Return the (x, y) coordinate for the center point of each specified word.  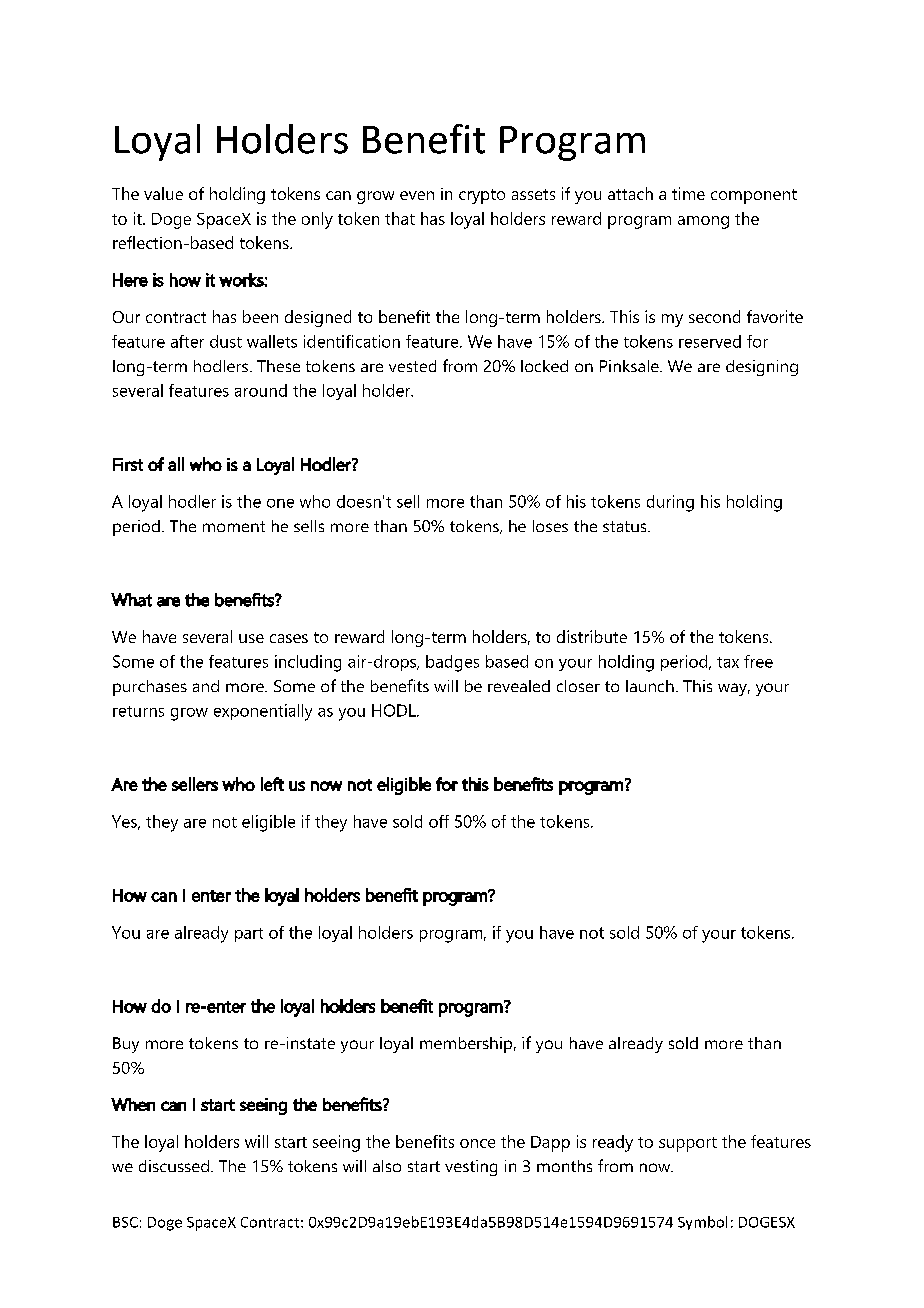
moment (234, 526)
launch (650, 686)
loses (550, 526)
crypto (482, 196)
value (163, 193)
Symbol (702, 1223)
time (688, 193)
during (670, 503)
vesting (471, 1168)
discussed (174, 1166)
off (439, 821)
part (249, 935)
